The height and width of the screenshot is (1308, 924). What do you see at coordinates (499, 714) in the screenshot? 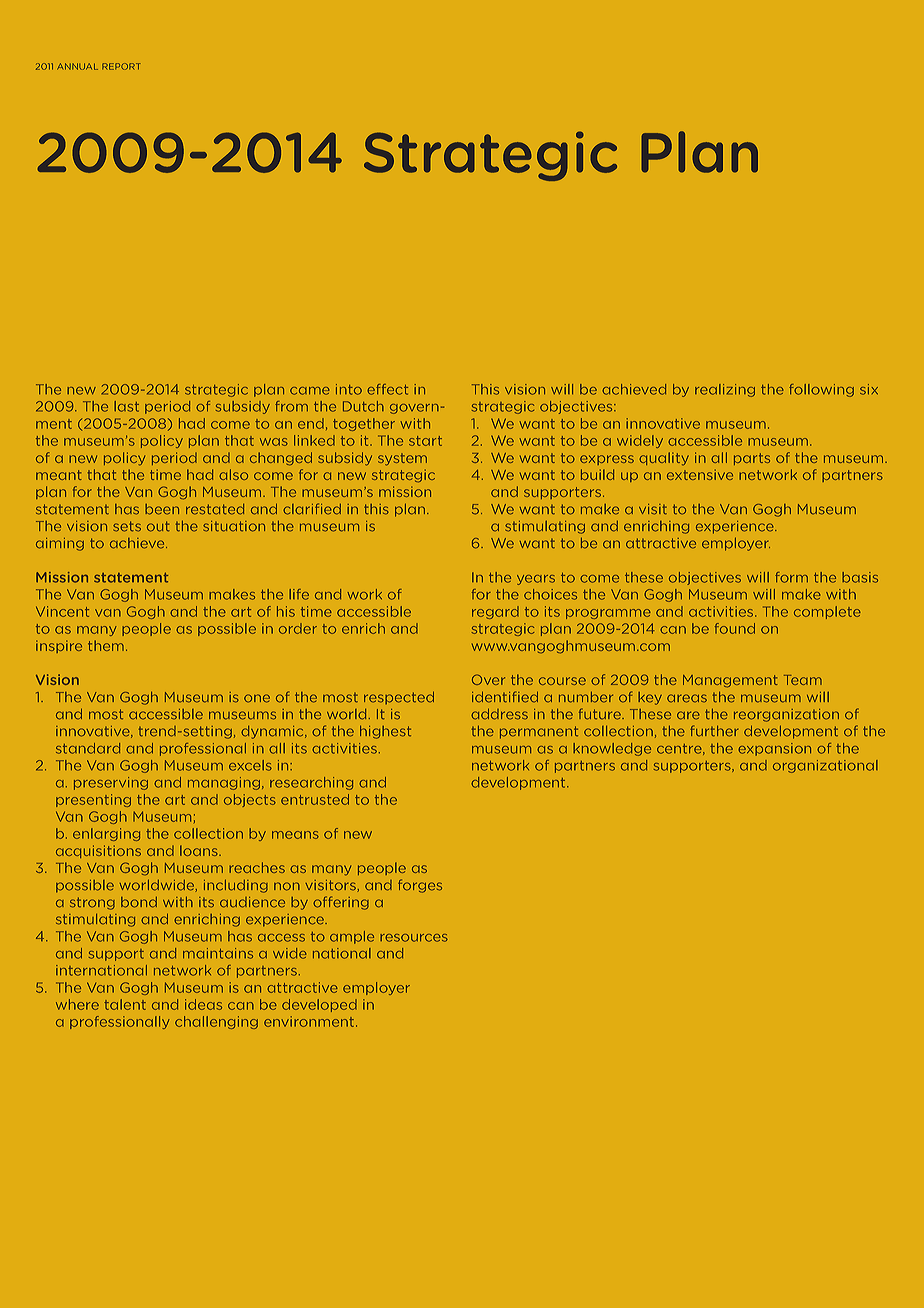
I see `address` at bounding box center [499, 714].
